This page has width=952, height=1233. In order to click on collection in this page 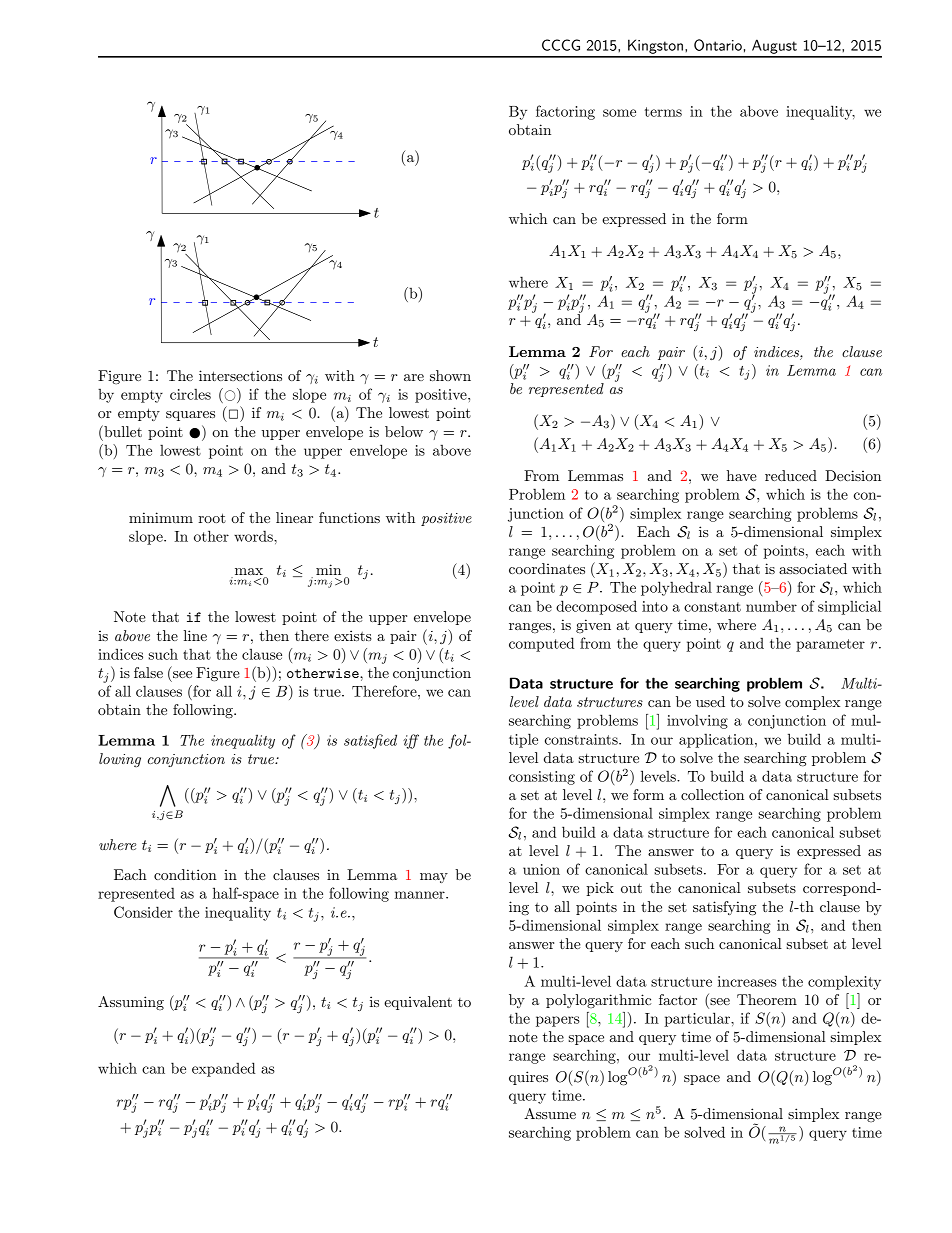, I will do `click(712, 794)`.
